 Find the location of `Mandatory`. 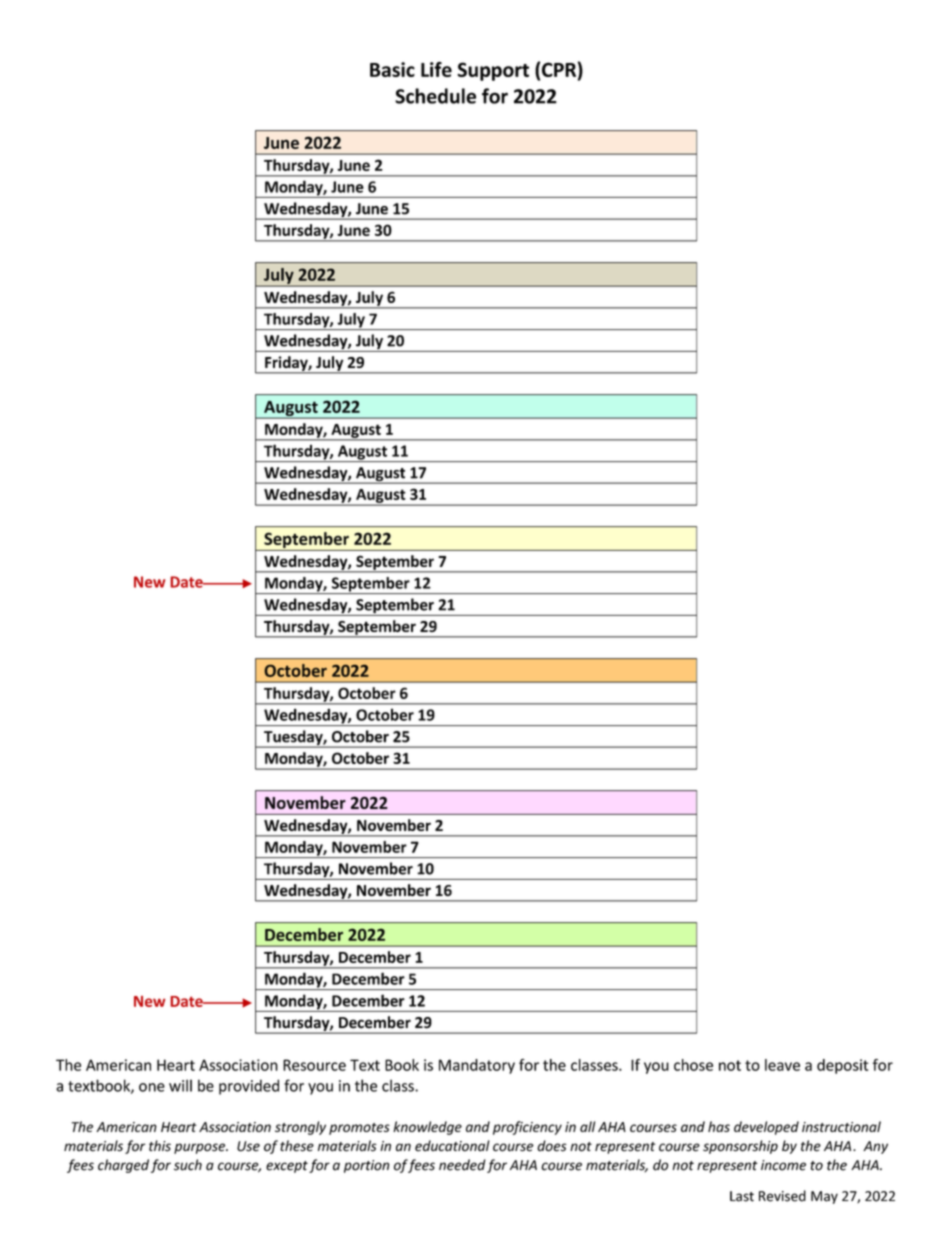

Mandatory is located at coordinates (477, 1066).
